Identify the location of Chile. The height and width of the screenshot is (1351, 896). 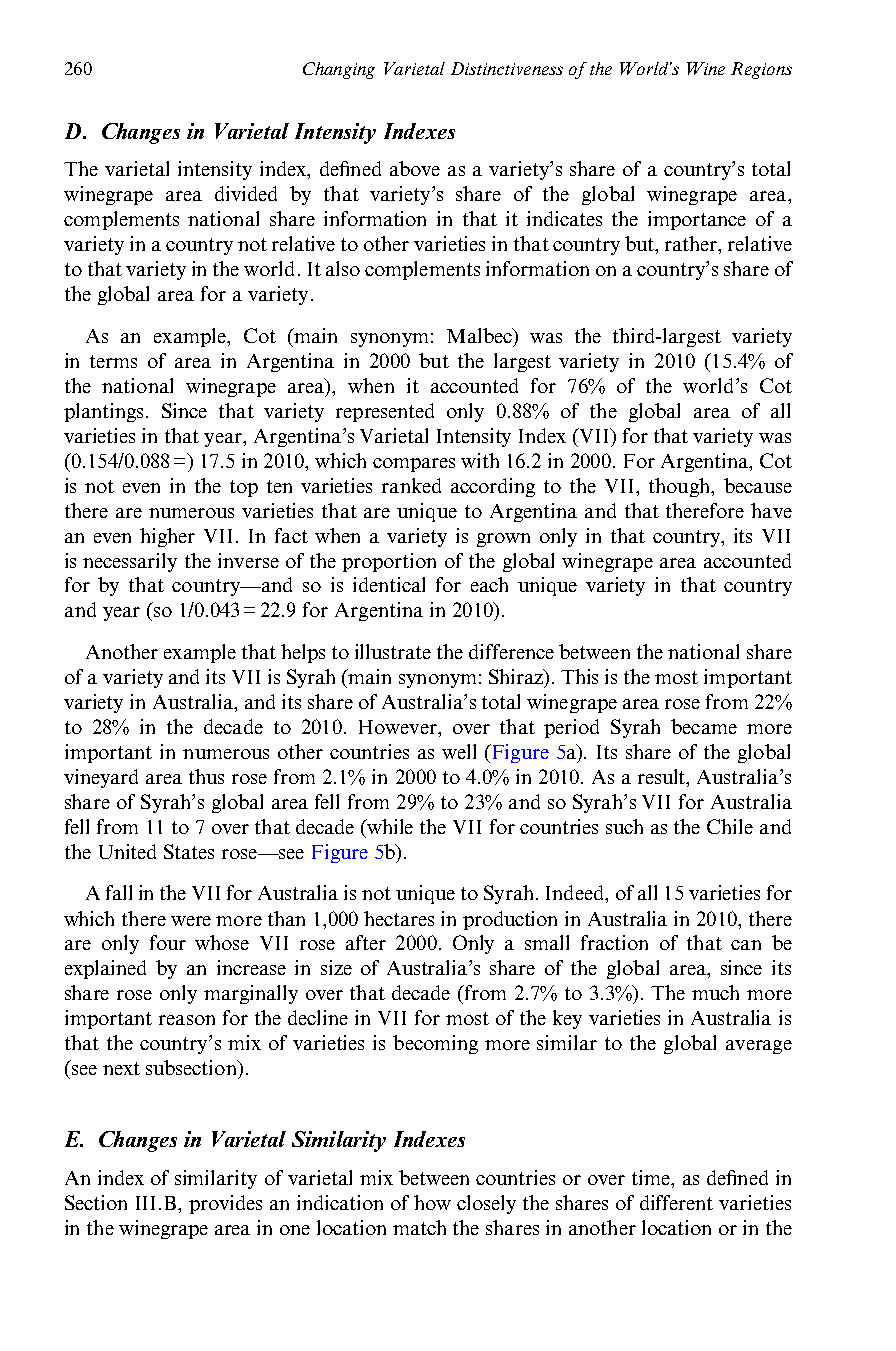
(730, 826).
